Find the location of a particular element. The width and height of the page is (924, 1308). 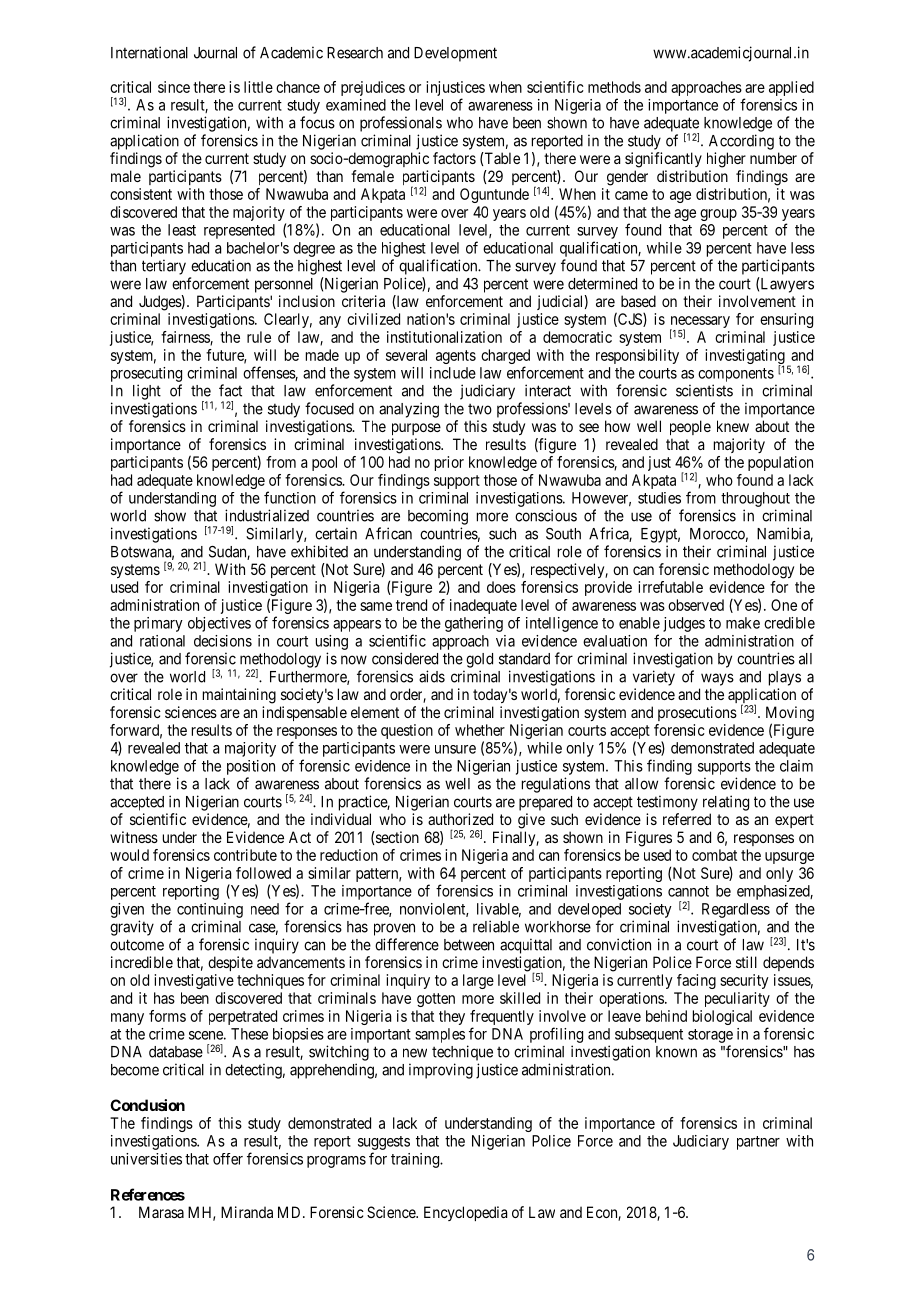

reliable is located at coordinates (496, 926).
